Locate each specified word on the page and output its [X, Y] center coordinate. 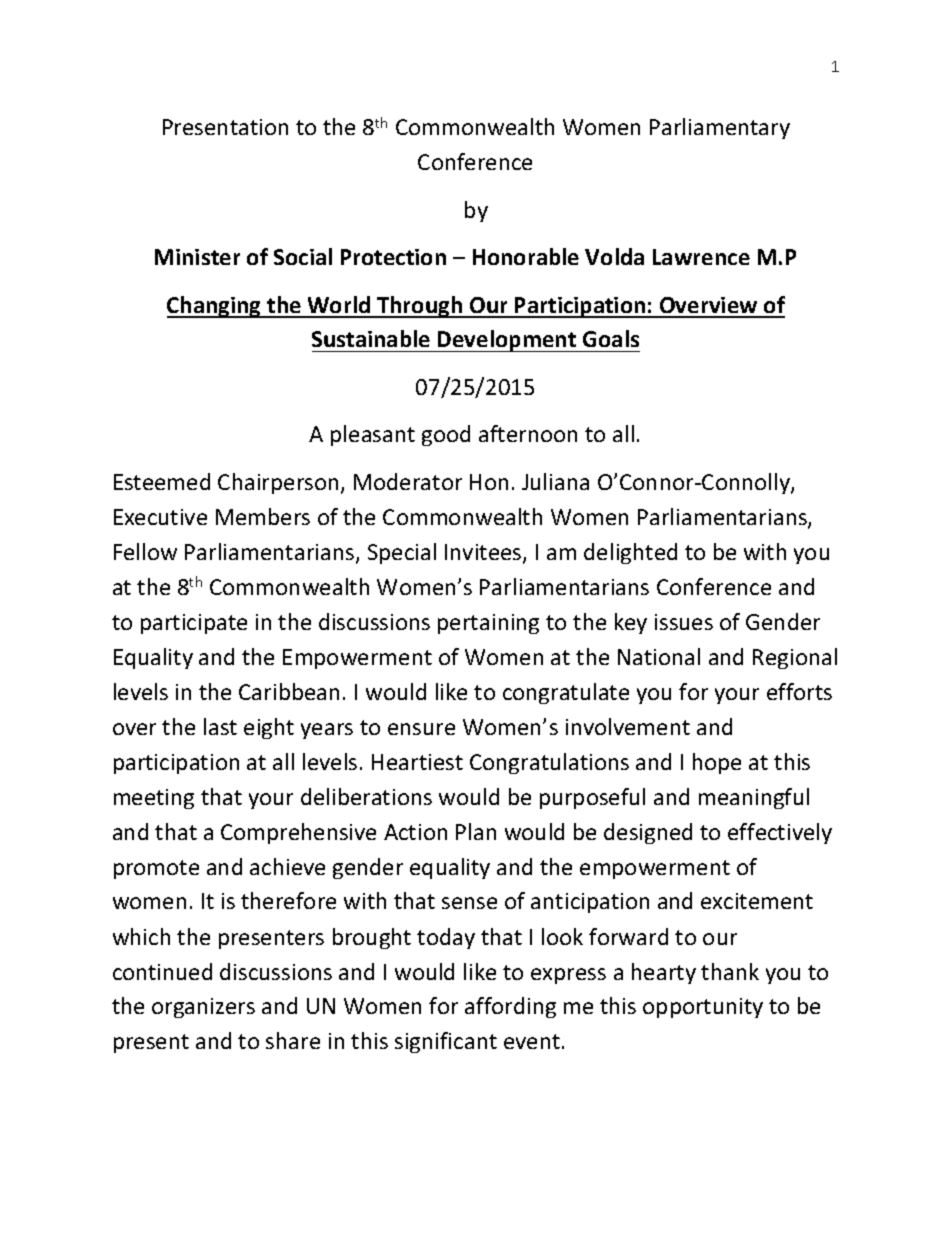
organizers [203, 1008]
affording [510, 1007]
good [446, 435]
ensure [421, 729]
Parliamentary [720, 128]
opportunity [703, 1008]
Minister [197, 257]
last [220, 726]
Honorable [526, 256]
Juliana [555, 481]
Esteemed [162, 481]
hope [717, 763]
